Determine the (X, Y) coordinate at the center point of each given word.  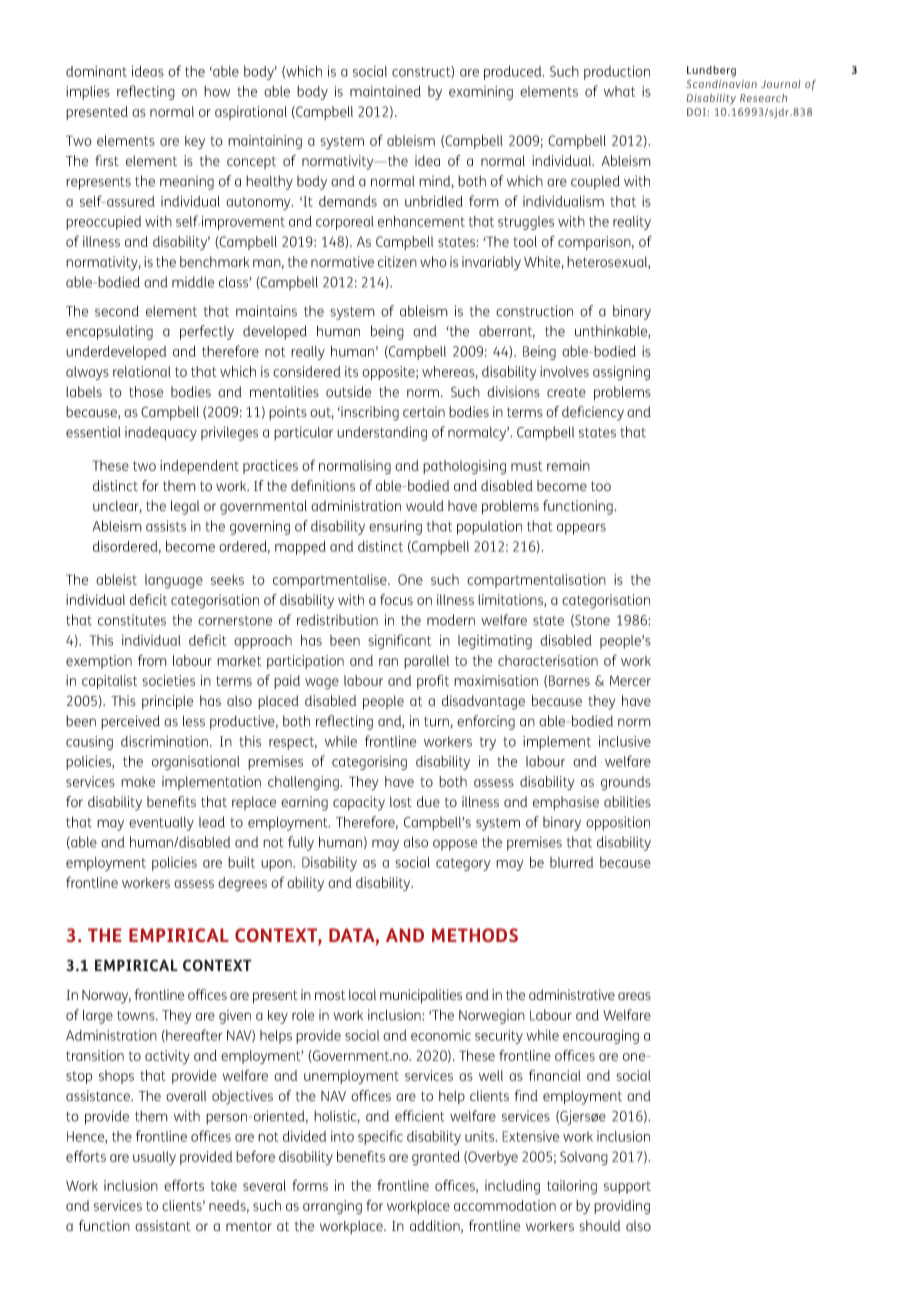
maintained (385, 91)
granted (436, 1158)
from (152, 660)
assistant (163, 1225)
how (217, 91)
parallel (426, 662)
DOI (697, 112)
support (627, 1187)
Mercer (630, 681)
